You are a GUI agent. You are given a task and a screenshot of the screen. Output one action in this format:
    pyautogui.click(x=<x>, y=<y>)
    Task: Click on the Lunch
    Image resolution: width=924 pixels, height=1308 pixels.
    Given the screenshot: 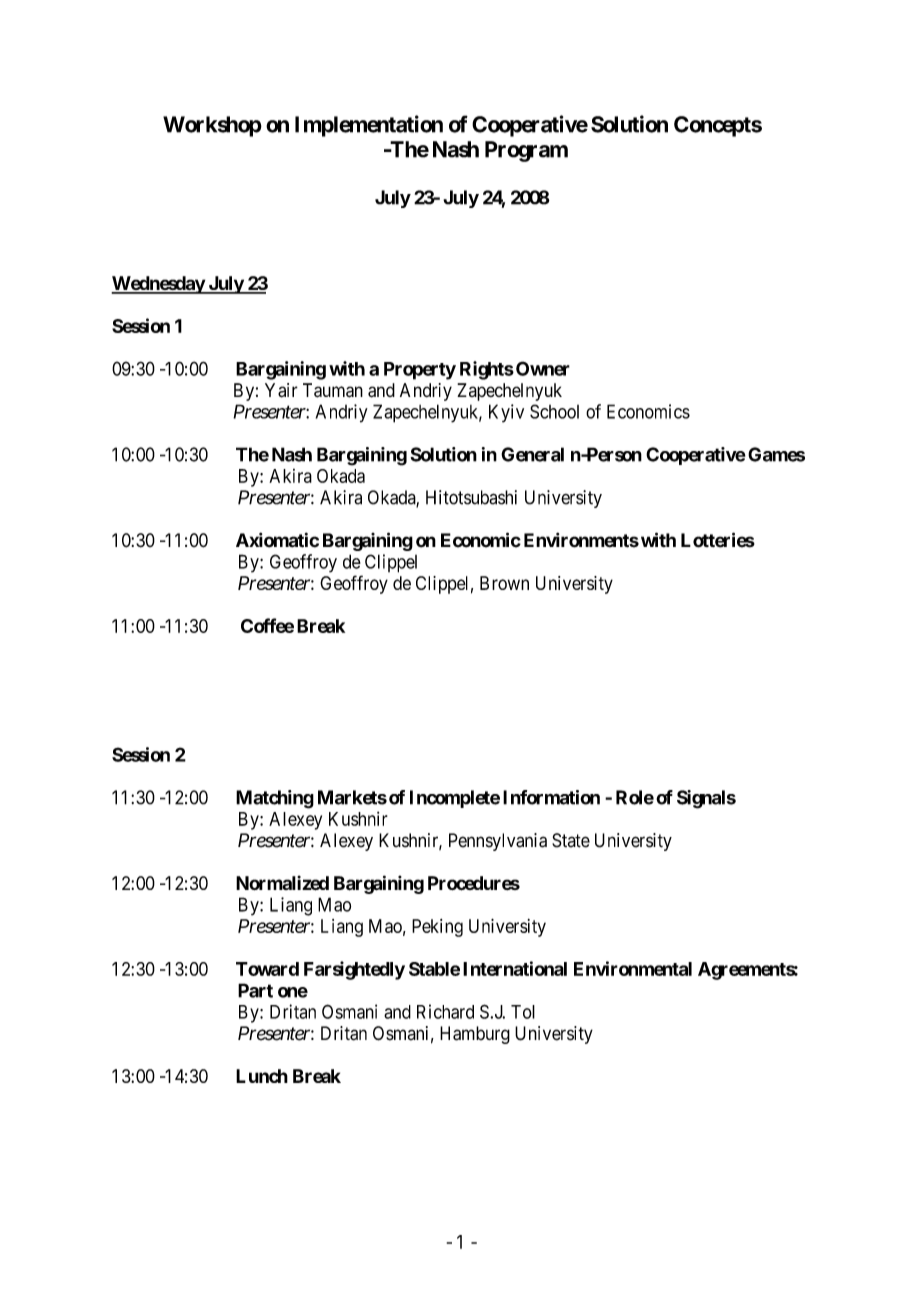 What is the action you would take?
    pyautogui.click(x=262, y=1076)
